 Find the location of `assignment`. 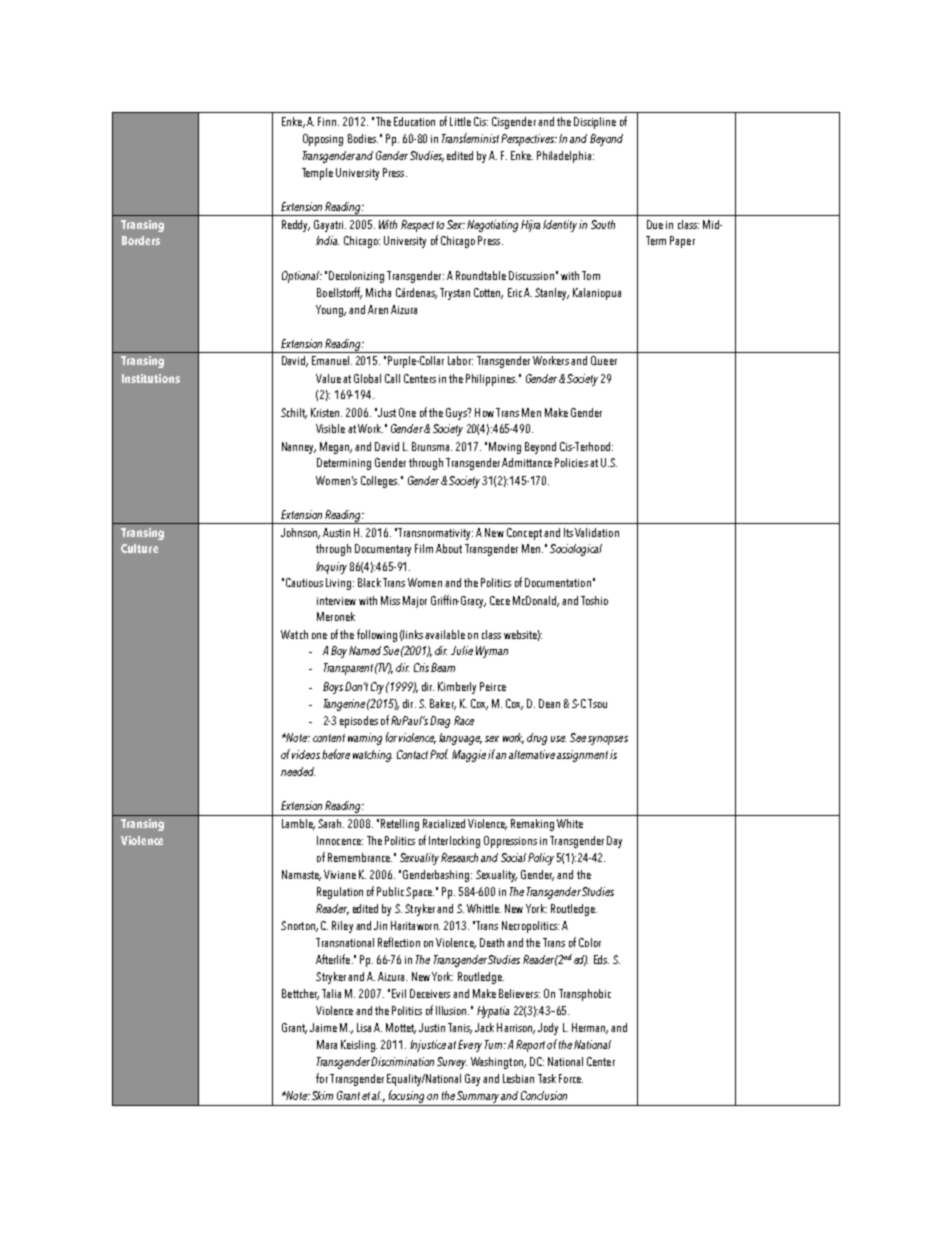

assignment is located at coordinates (582, 756).
